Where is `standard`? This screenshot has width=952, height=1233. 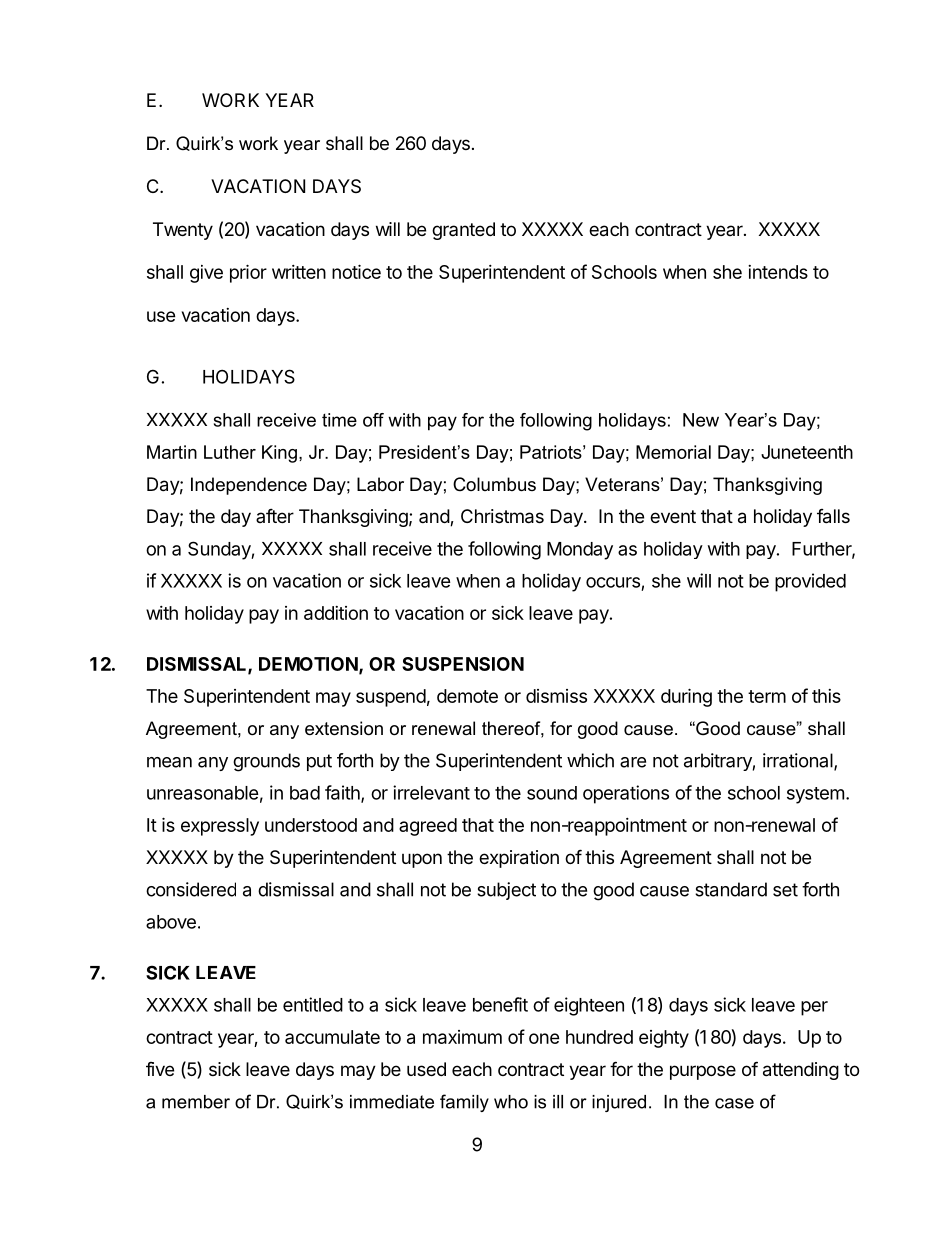 standard is located at coordinates (731, 889).
